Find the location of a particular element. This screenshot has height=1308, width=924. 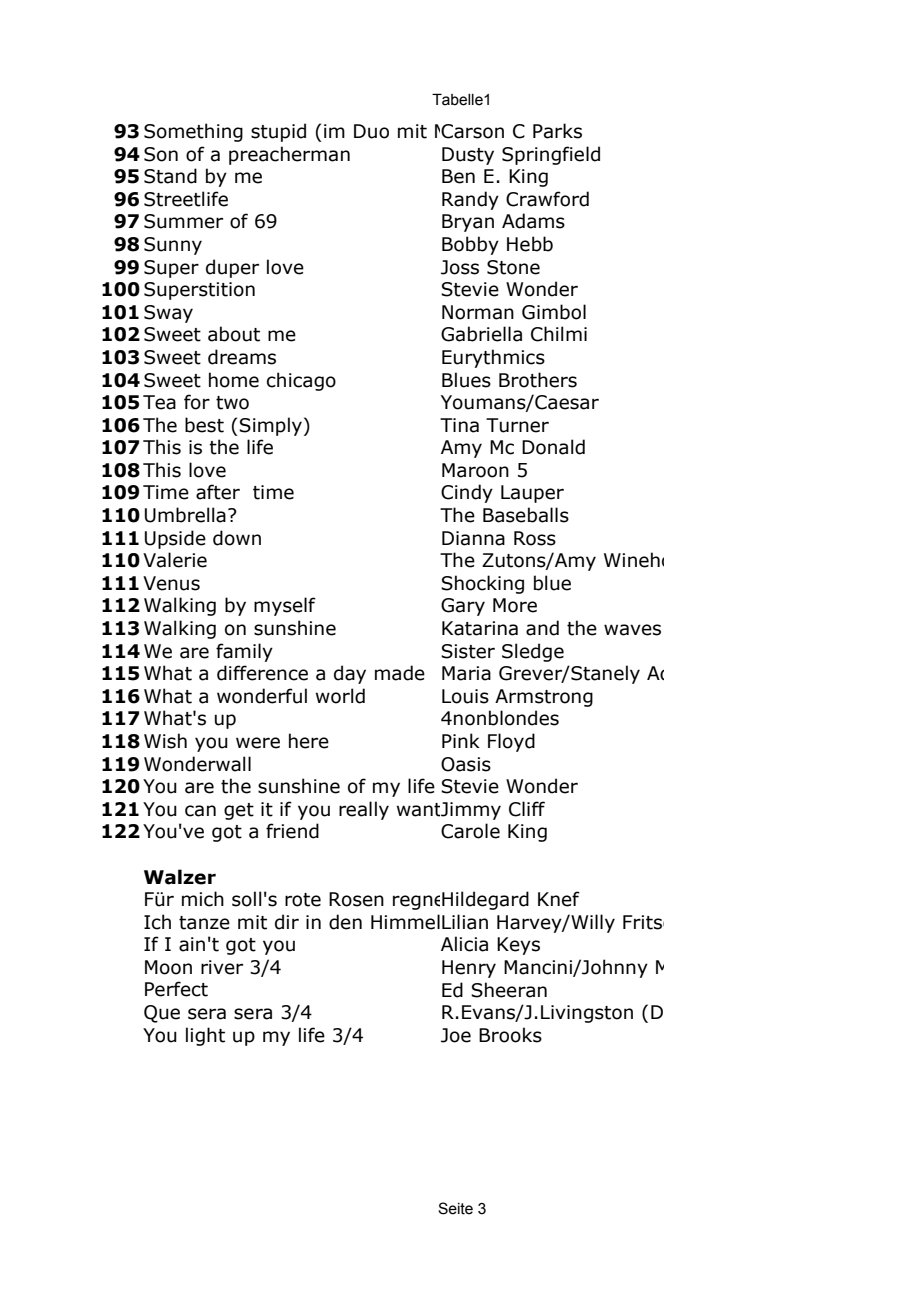

mich is located at coordinates (203, 899).
